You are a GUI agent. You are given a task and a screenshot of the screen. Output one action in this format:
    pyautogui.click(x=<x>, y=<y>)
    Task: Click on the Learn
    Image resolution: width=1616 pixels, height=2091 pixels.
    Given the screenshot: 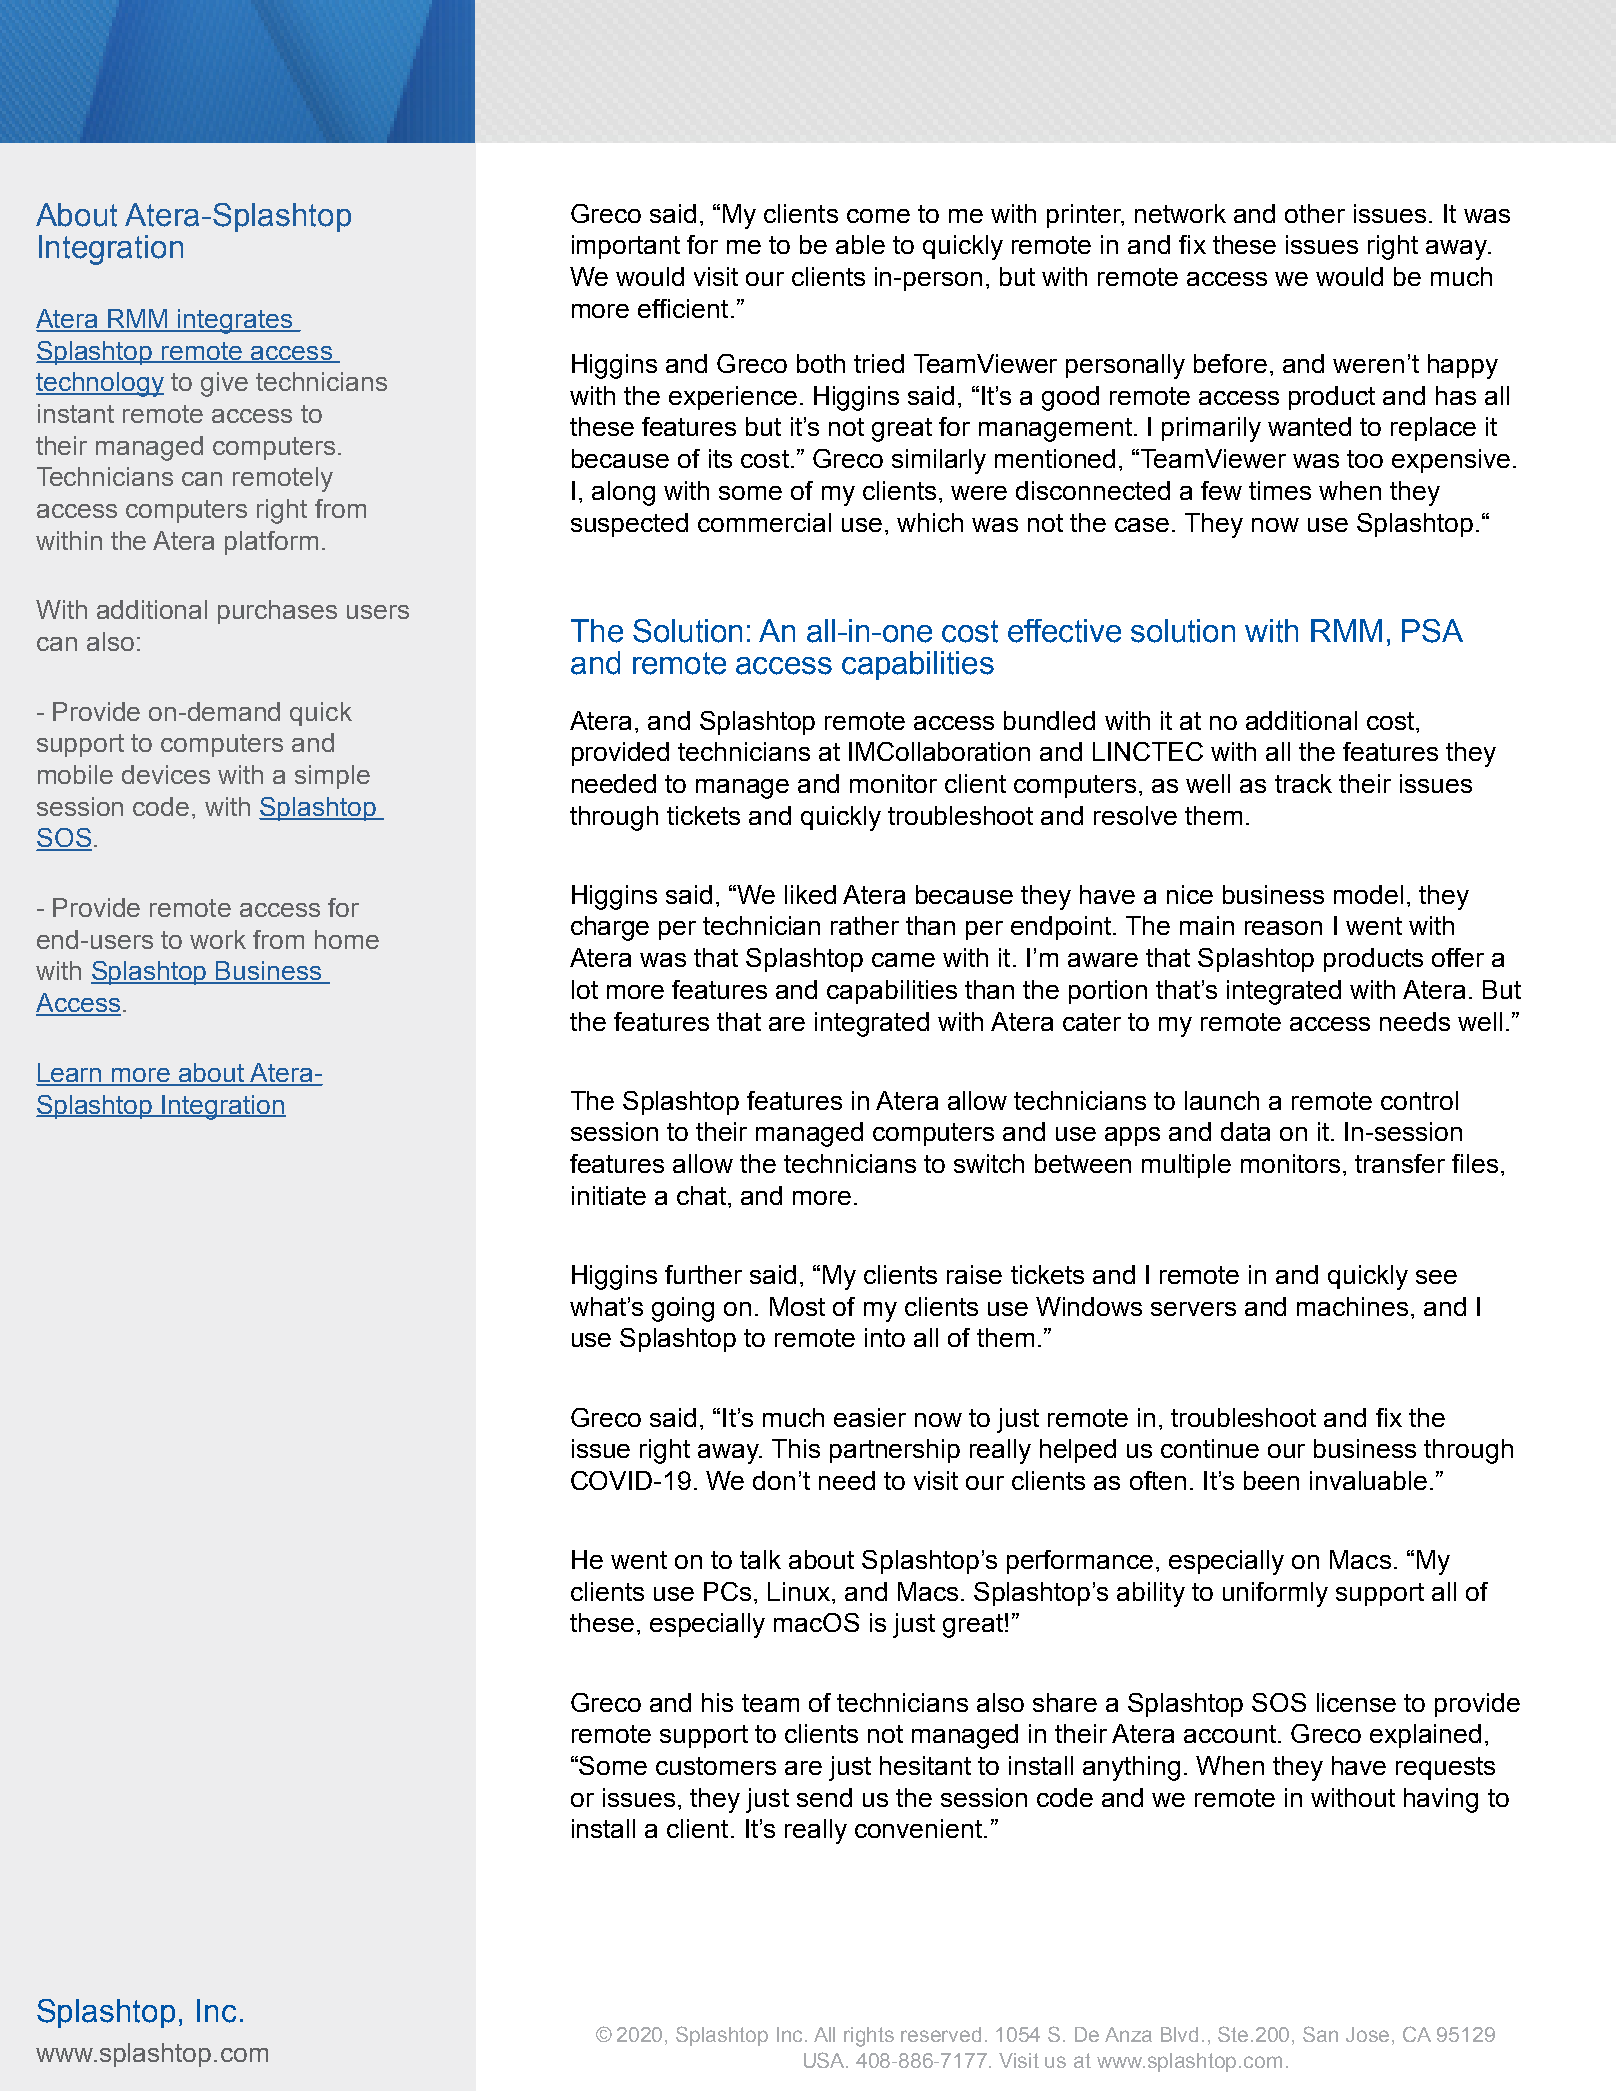 What is the action you would take?
    pyautogui.click(x=70, y=1074)
